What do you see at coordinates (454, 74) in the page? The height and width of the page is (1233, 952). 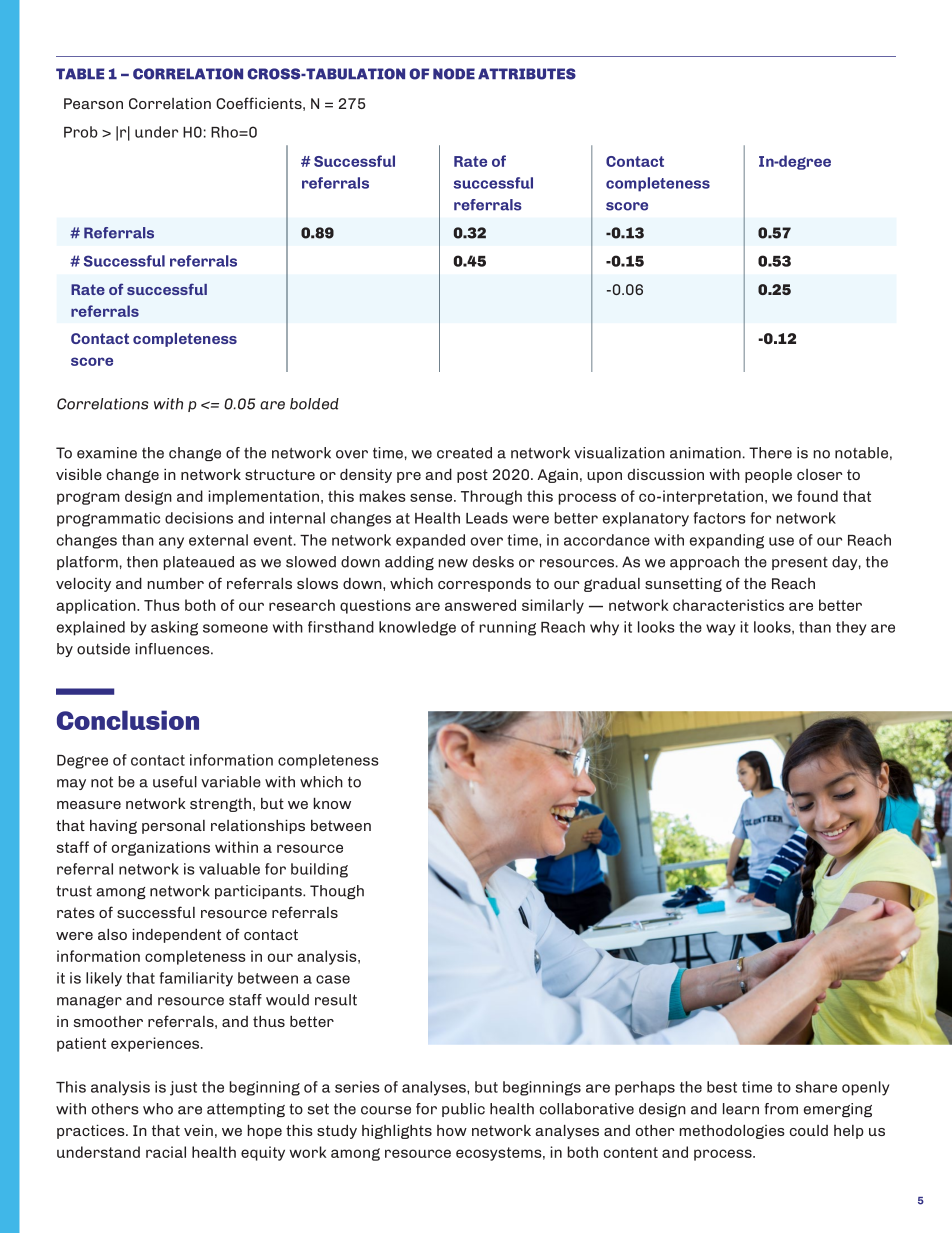 I see `NODE` at bounding box center [454, 74].
